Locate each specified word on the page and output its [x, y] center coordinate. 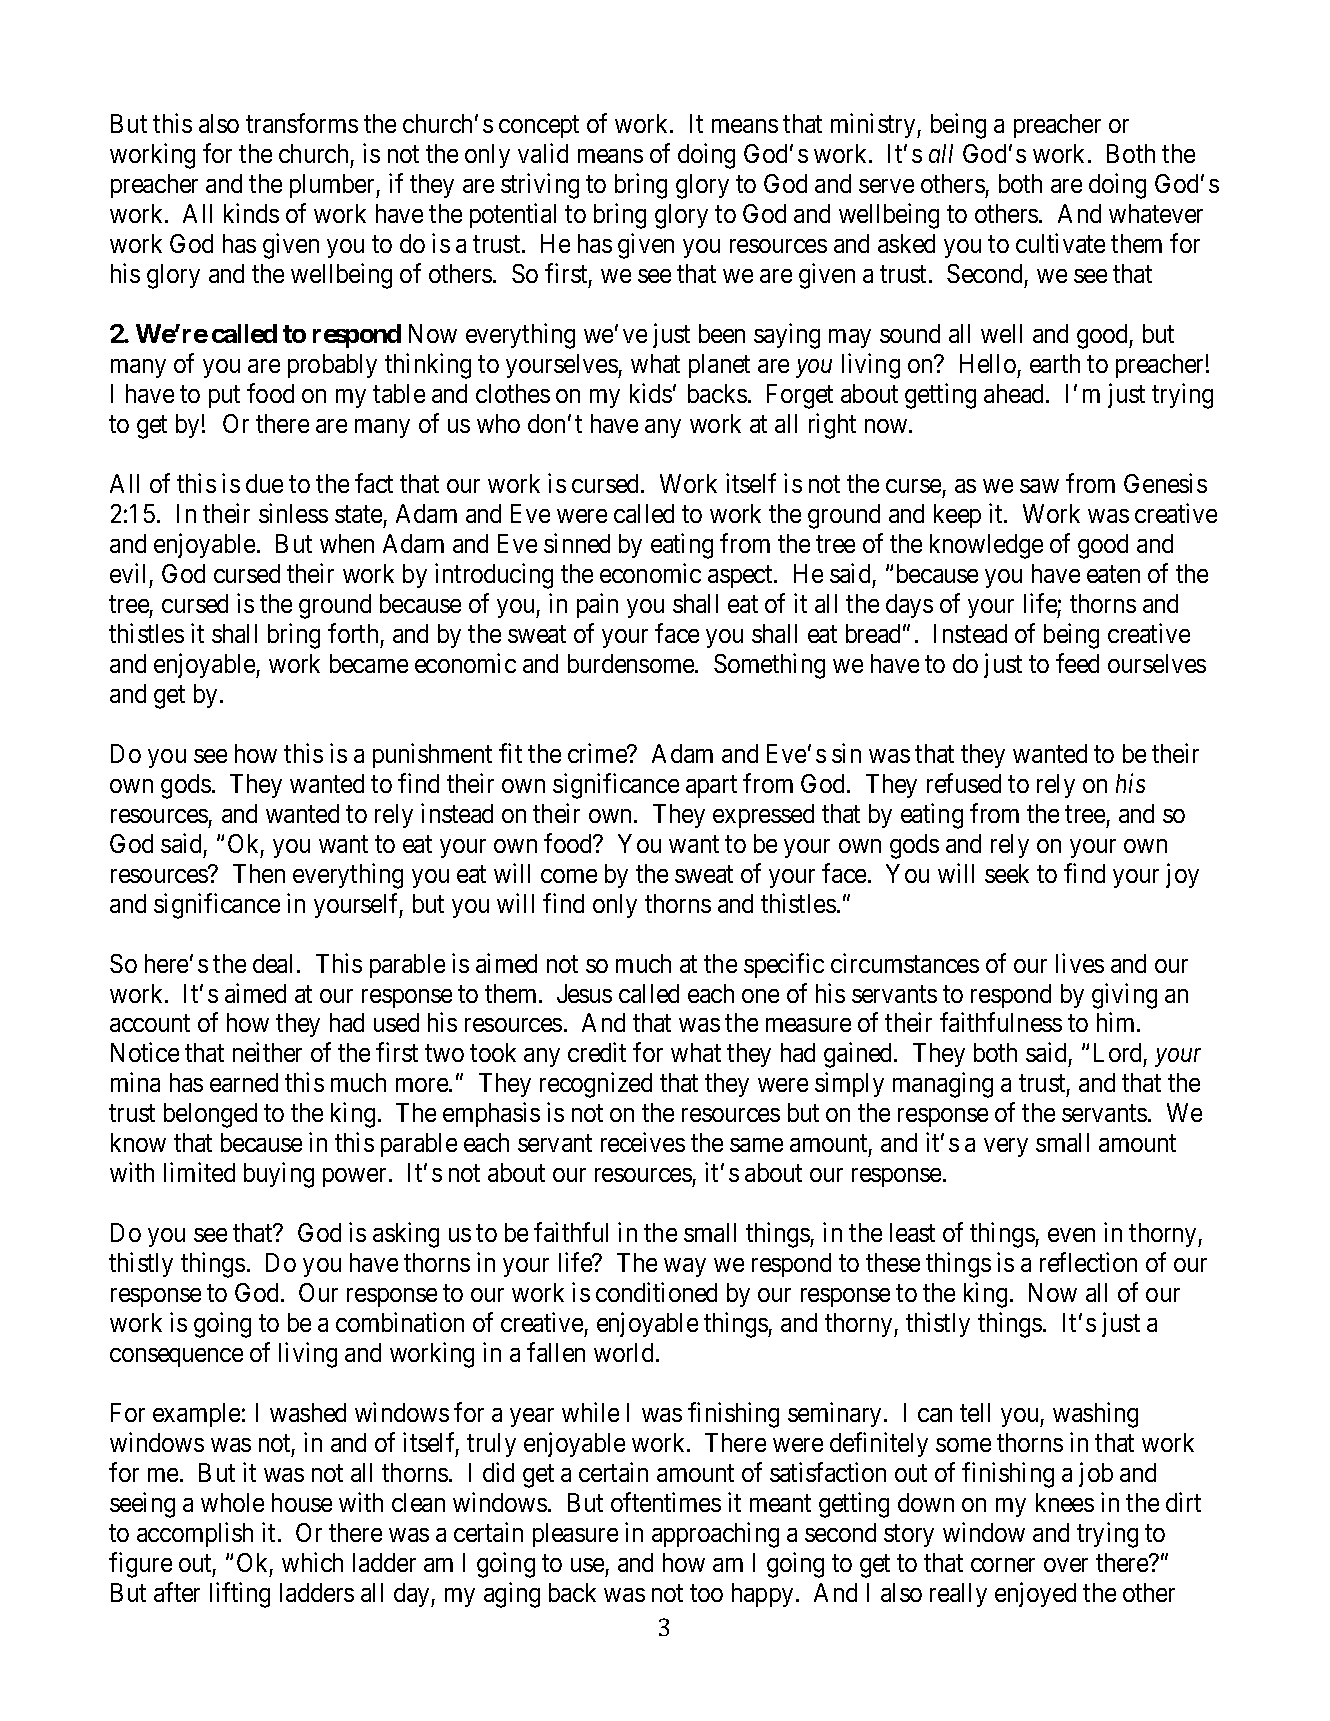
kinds [251, 213]
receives [643, 1142]
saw [1039, 486]
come [569, 876]
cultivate [1060, 243]
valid [543, 153]
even [1071, 1235]
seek [1007, 873]
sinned [577, 543]
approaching [715, 1535]
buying [279, 1175]
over [1066, 1565]
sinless [293, 513]
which [312, 1562]
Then [259, 873]
